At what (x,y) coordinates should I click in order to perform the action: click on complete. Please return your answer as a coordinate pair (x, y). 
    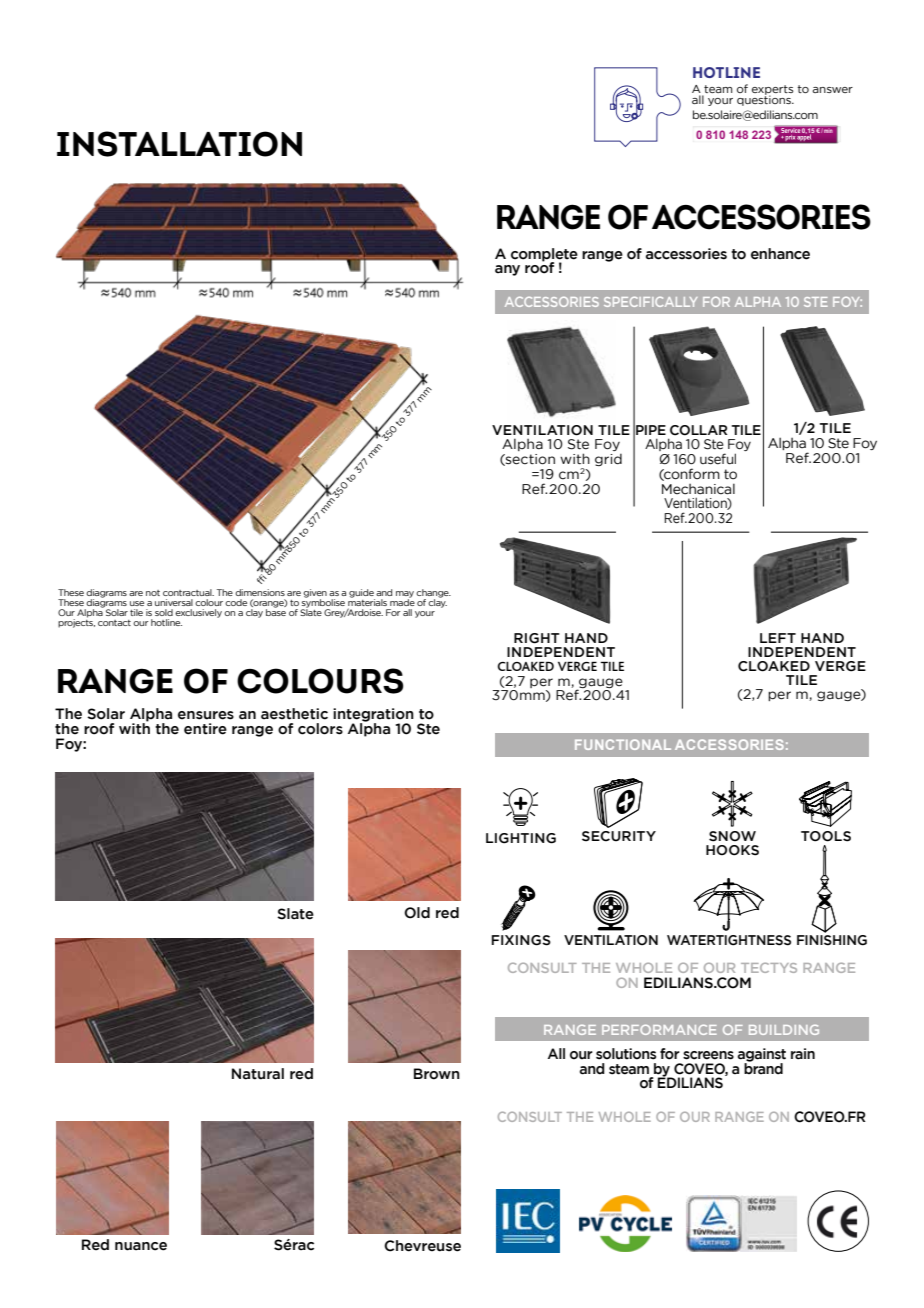
    Looking at the image, I should click on (544, 255).
